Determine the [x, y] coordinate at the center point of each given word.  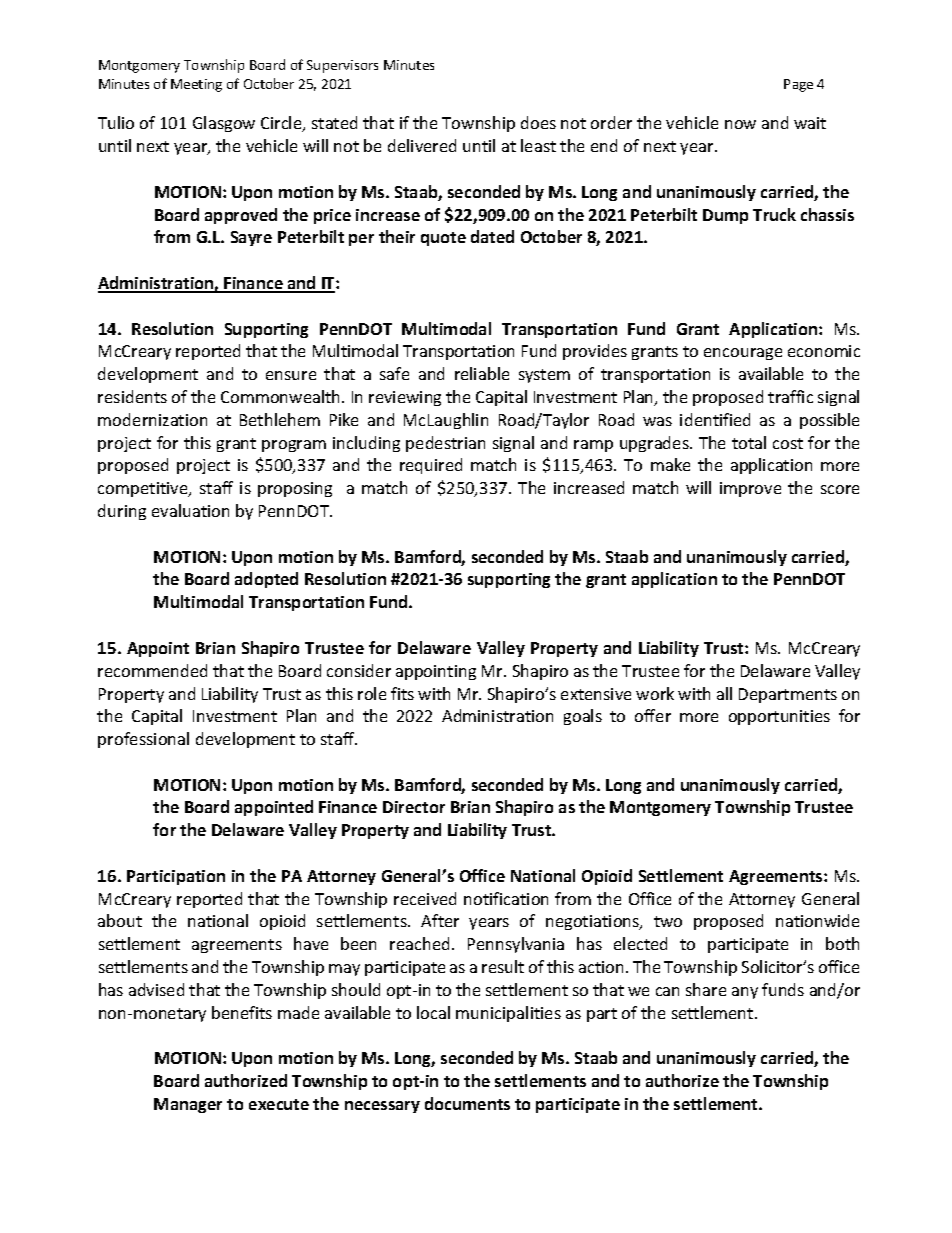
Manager [188, 1105]
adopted [266, 580]
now [740, 124]
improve [750, 489]
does [538, 122]
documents [467, 1103]
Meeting [196, 85]
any [745, 993]
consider [359, 670]
